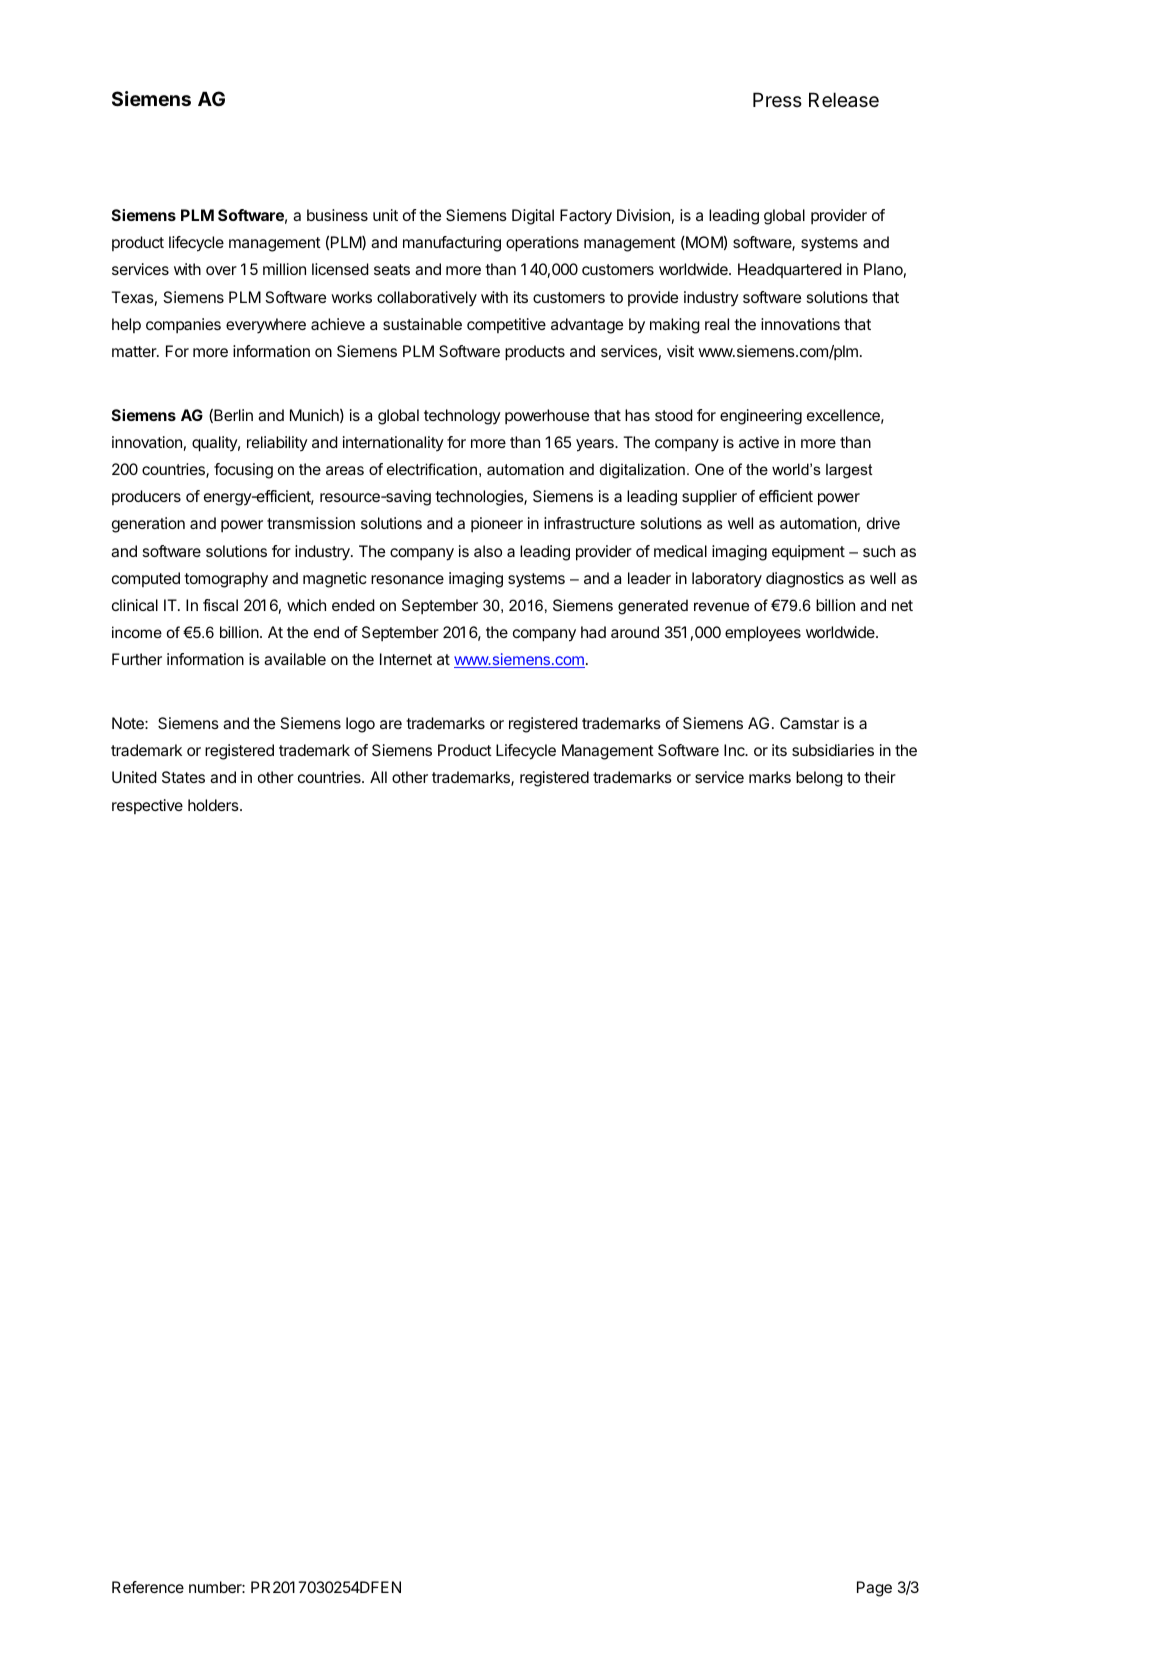 The height and width of the image is (1653, 1169). I want to click on Press, so click(777, 100).
